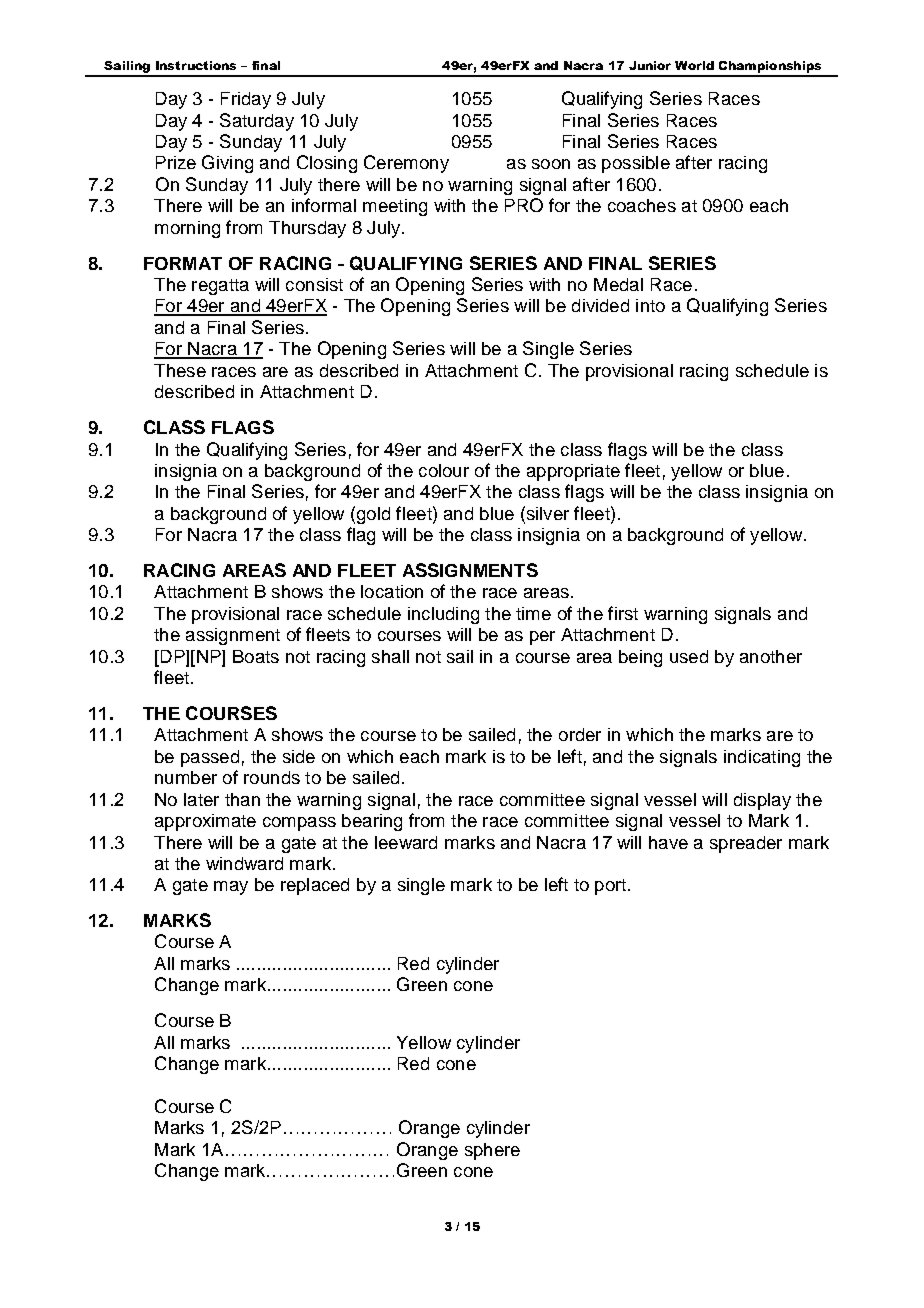  What do you see at coordinates (689, 656) in the screenshot?
I see `used` at bounding box center [689, 656].
